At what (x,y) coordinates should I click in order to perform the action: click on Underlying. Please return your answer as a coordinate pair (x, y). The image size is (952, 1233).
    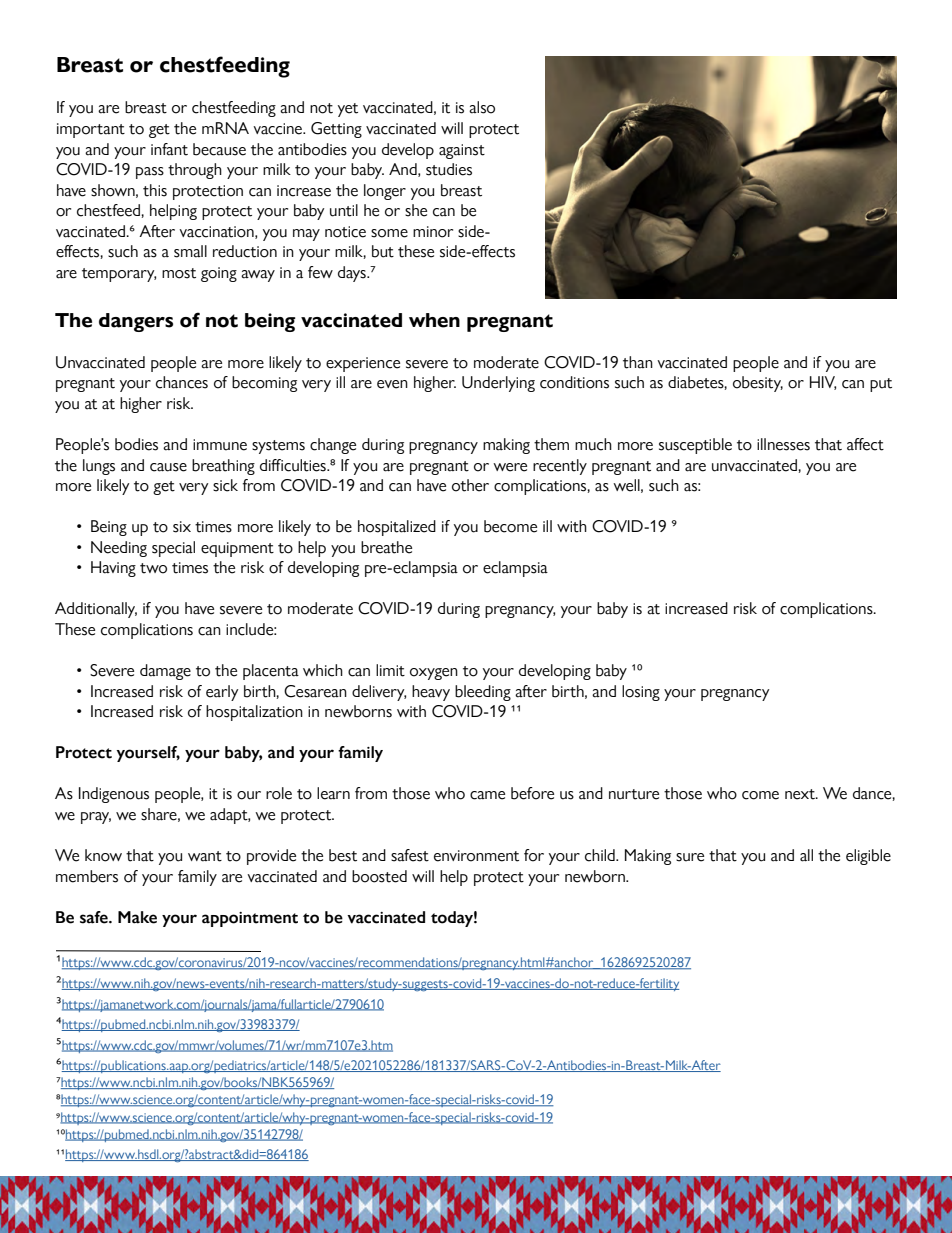
    Looking at the image, I should click on (498, 384).
